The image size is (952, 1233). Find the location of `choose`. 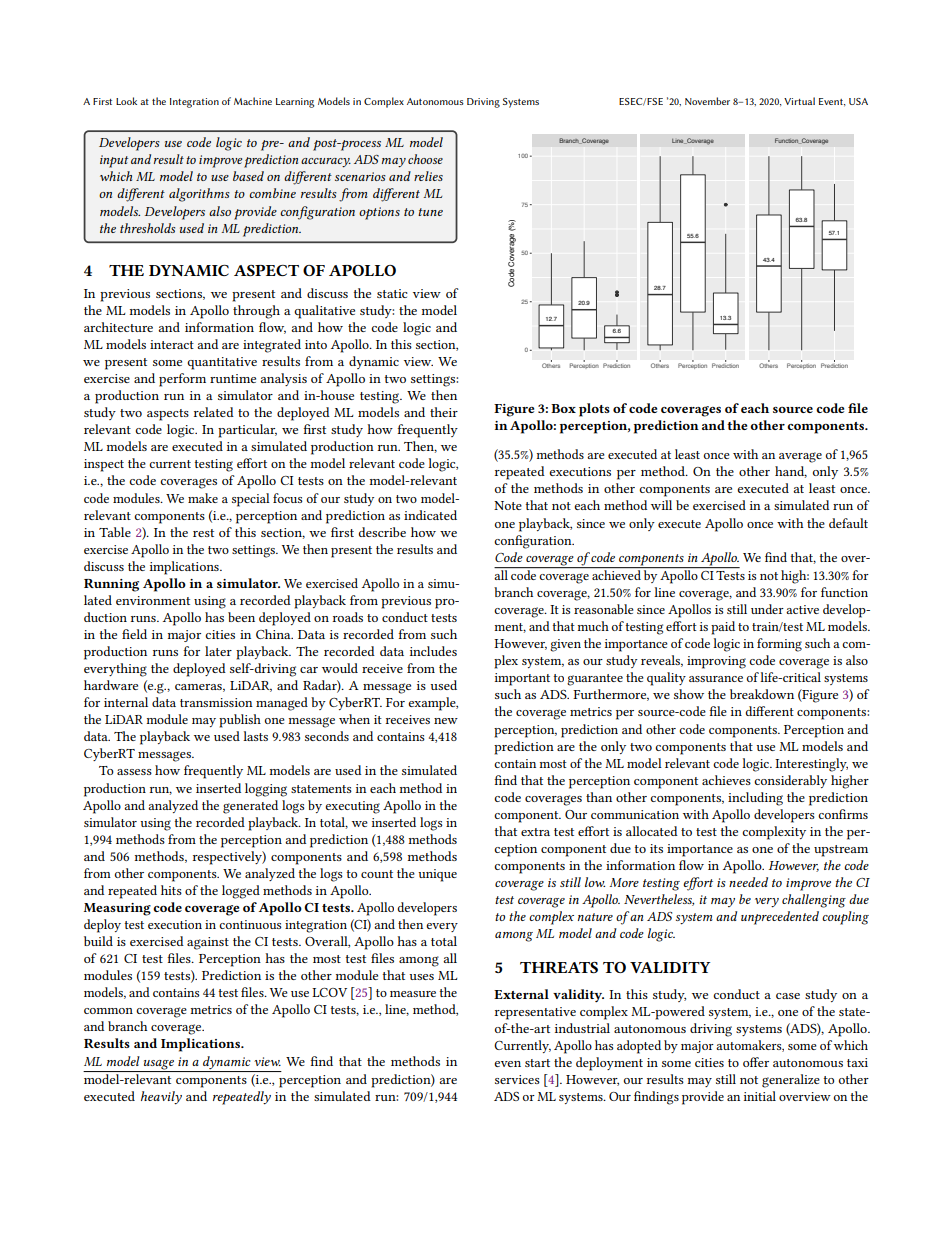

choose is located at coordinates (425, 159).
